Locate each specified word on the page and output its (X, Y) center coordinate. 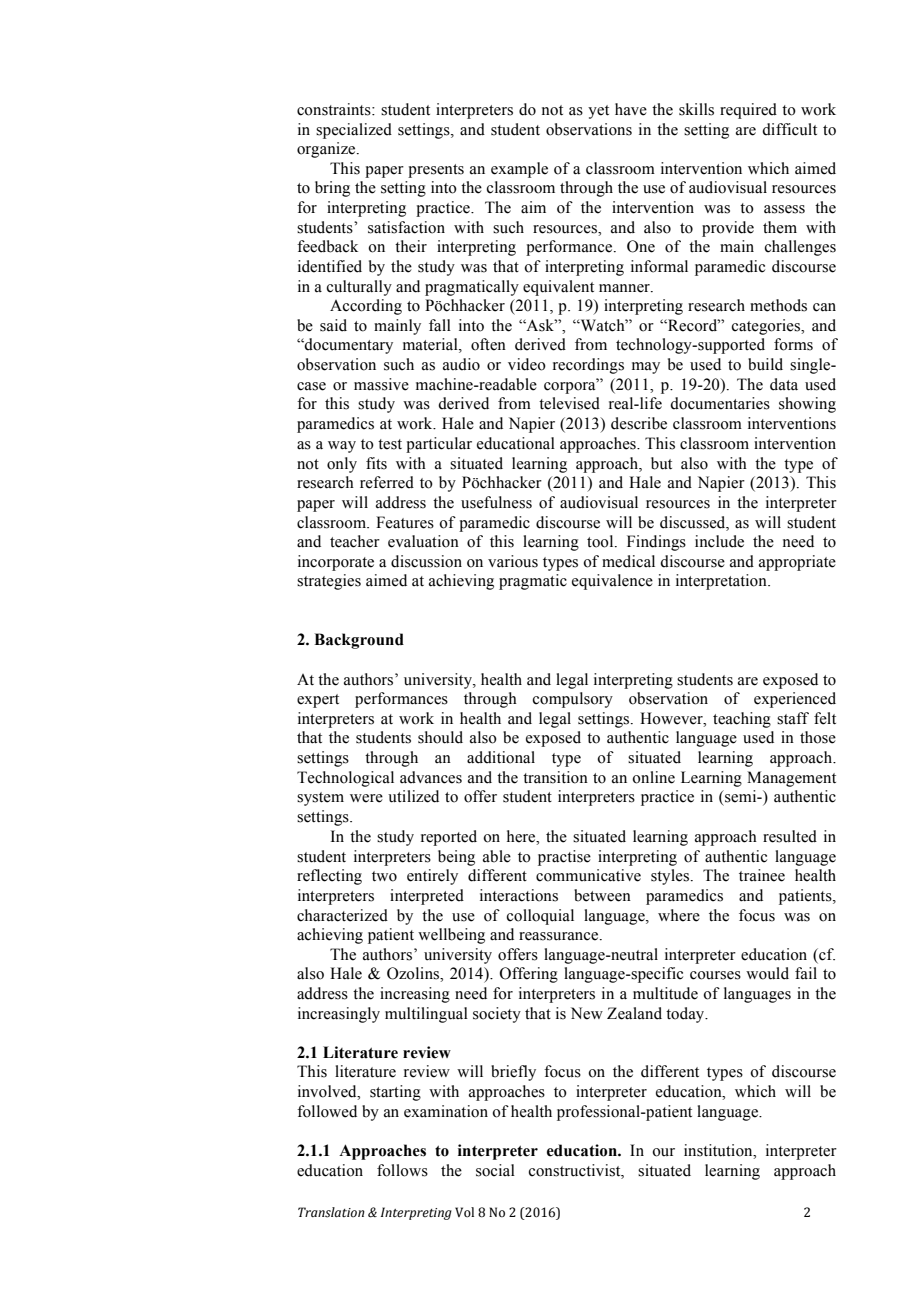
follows (402, 1170)
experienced (795, 700)
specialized (354, 131)
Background (359, 641)
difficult (789, 129)
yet (598, 112)
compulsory (573, 700)
